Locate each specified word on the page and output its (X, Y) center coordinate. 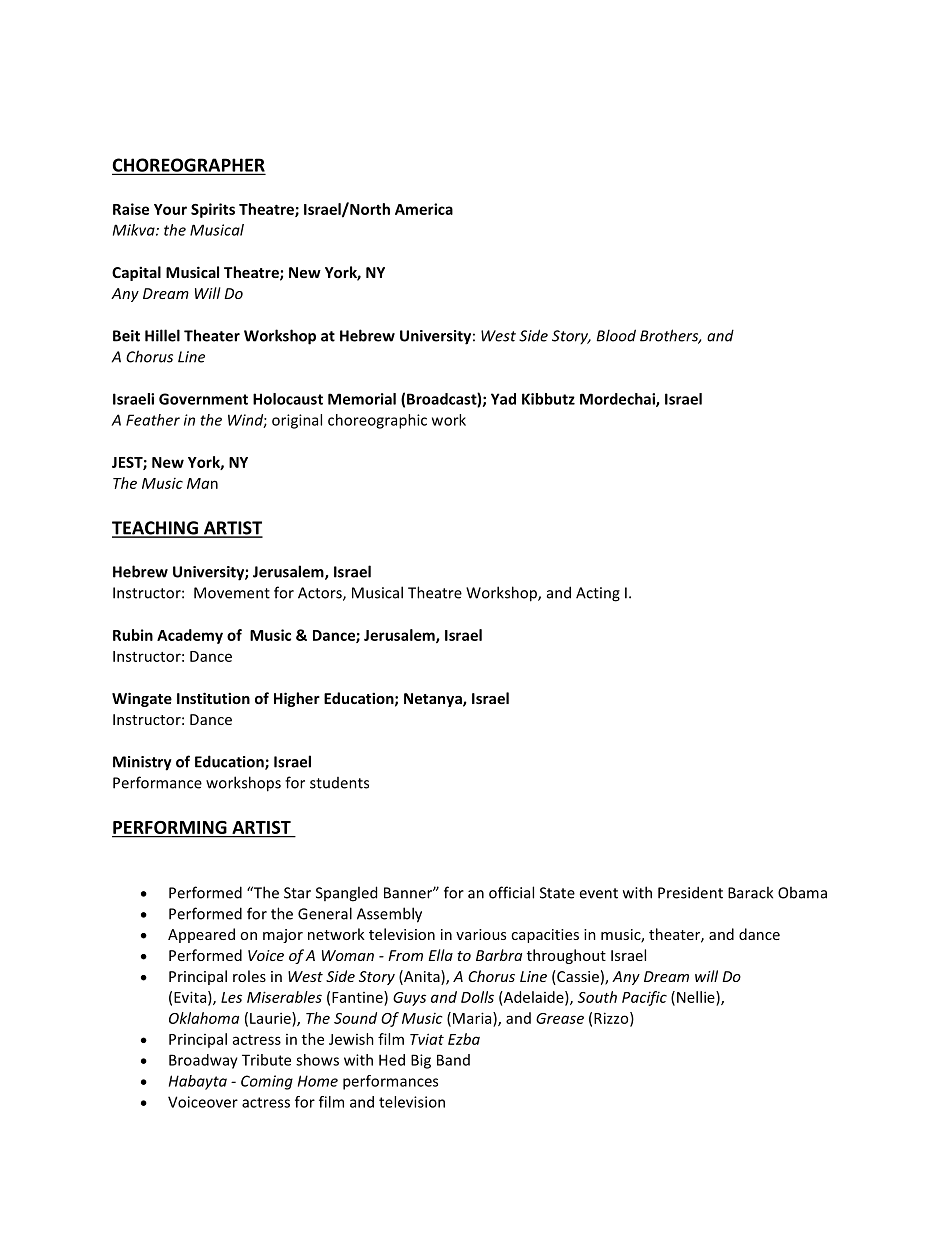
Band (453, 1060)
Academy (190, 636)
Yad (503, 399)
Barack (750, 892)
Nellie (697, 997)
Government (203, 399)
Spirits (213, 210)
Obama (802, 892)
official (511, 892)
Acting (598, 594)
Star (297, 893)
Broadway (203, 1061)
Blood (616, 335)
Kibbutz (548, 399)
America (424, 209)
